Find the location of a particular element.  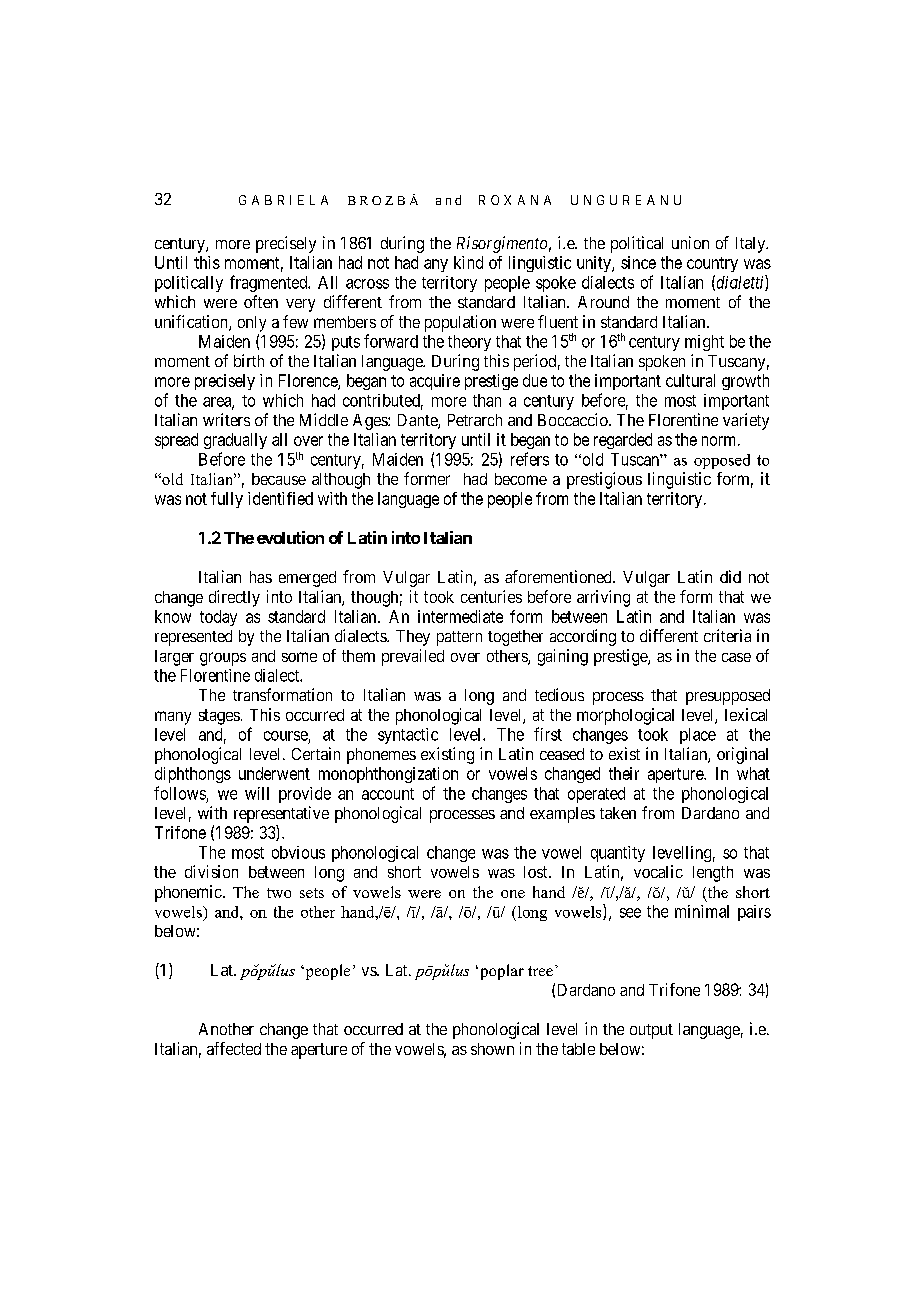

fragmented is located at coordinates (270, 283).
